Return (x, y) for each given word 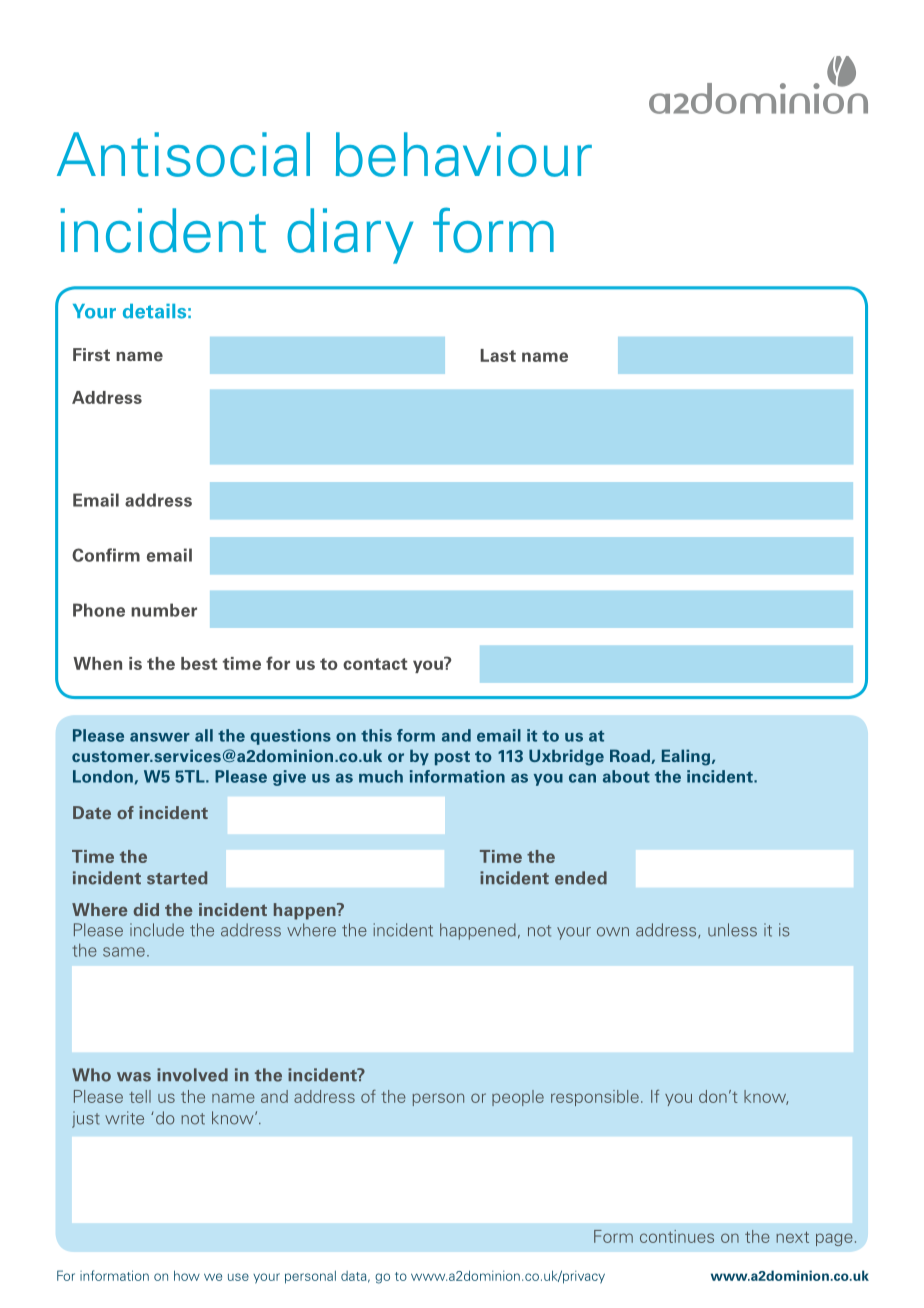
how (187, 1275)
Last (498, 355)
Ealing (687, 757)
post (452, 758)
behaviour (464, 154)
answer (160, 737)
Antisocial (183, 154)
